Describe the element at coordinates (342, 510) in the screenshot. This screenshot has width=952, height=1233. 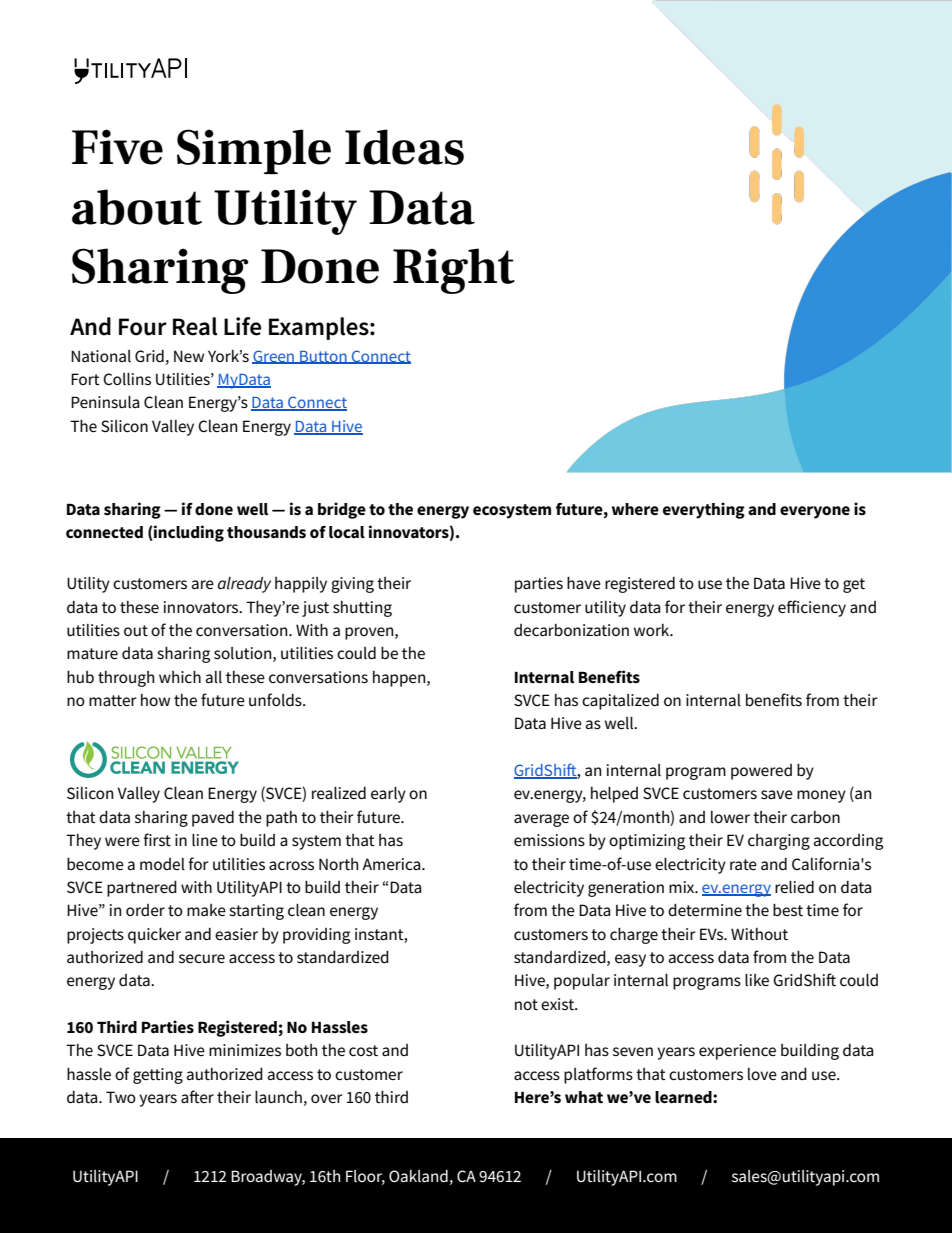
I see `bridge` at that location.
